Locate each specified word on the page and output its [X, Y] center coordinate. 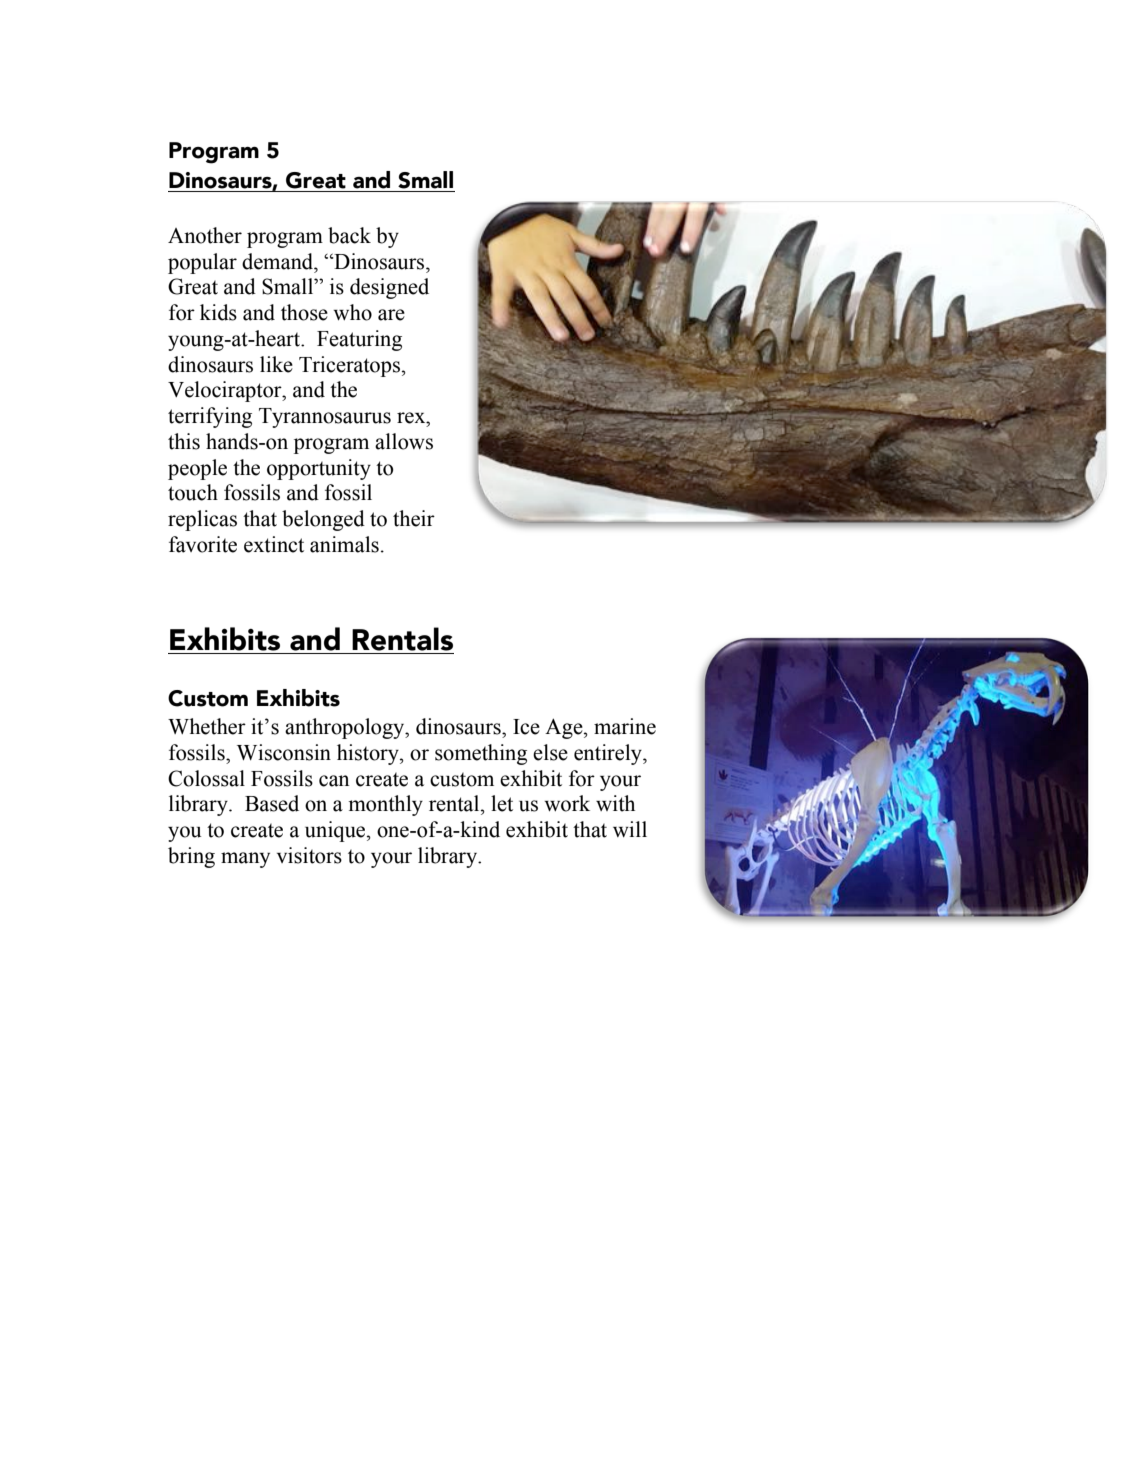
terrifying [210, 417]
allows [404, 441]
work [567, 803]
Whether [207, 726]
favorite [203, 544]
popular [202, 263]
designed [389, 288]
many [245, 860]
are [391, 315]
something [481, 754]
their [414, 518]
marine [625, 726]
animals [344, 544]
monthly [385, 805]
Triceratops [349, 366]
